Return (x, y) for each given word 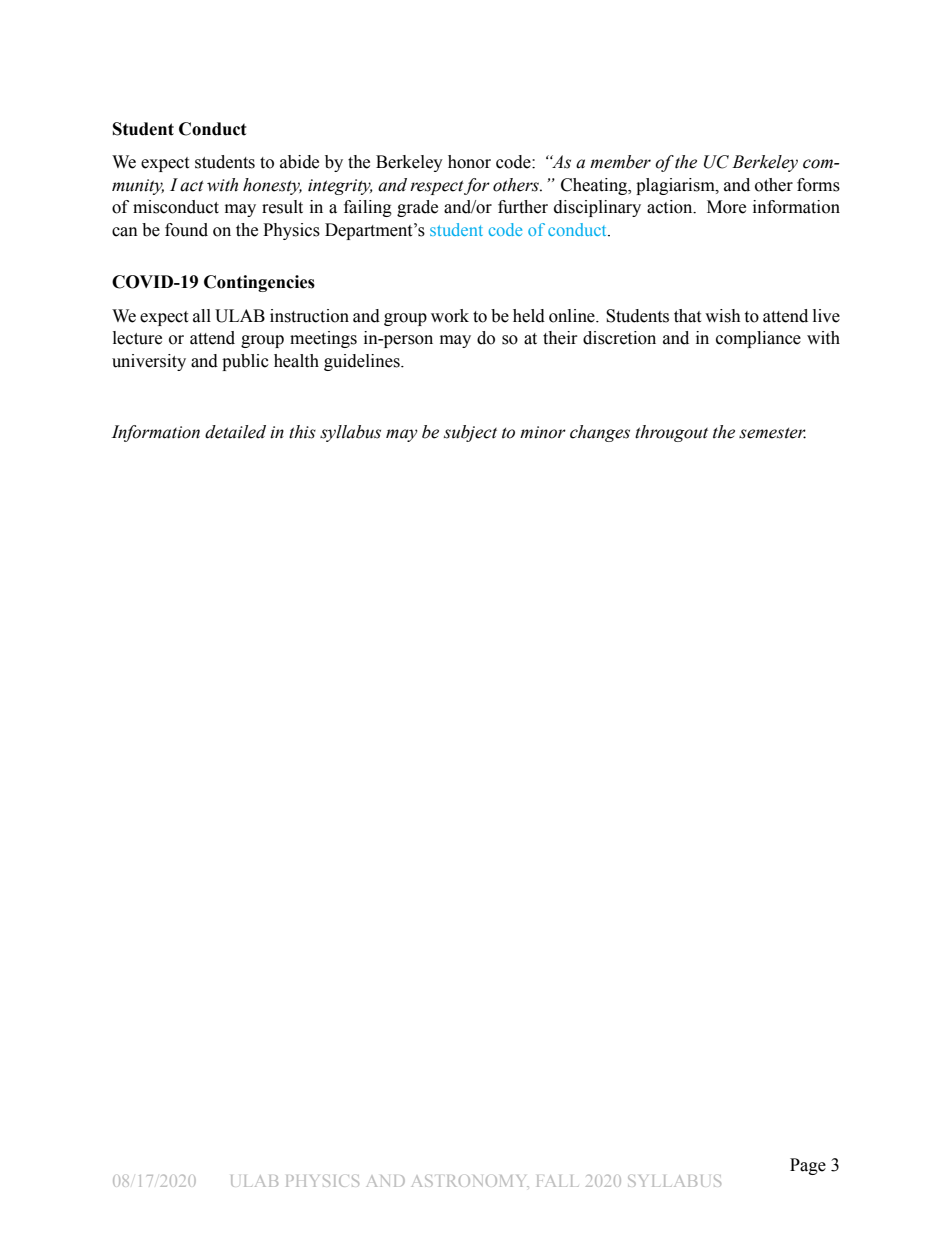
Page (808, 1166)
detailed (235, 432)
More (726, 207)
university (149, 362)
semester (772, 433)
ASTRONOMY (470, 1181)
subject (470, 433)
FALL (557, 1181)
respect (437, 187)
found (186, 230)
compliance (758, 339)
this (302, 432)
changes (600, 433)
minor (543, 432)
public (245, 362)
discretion (619, 338)
